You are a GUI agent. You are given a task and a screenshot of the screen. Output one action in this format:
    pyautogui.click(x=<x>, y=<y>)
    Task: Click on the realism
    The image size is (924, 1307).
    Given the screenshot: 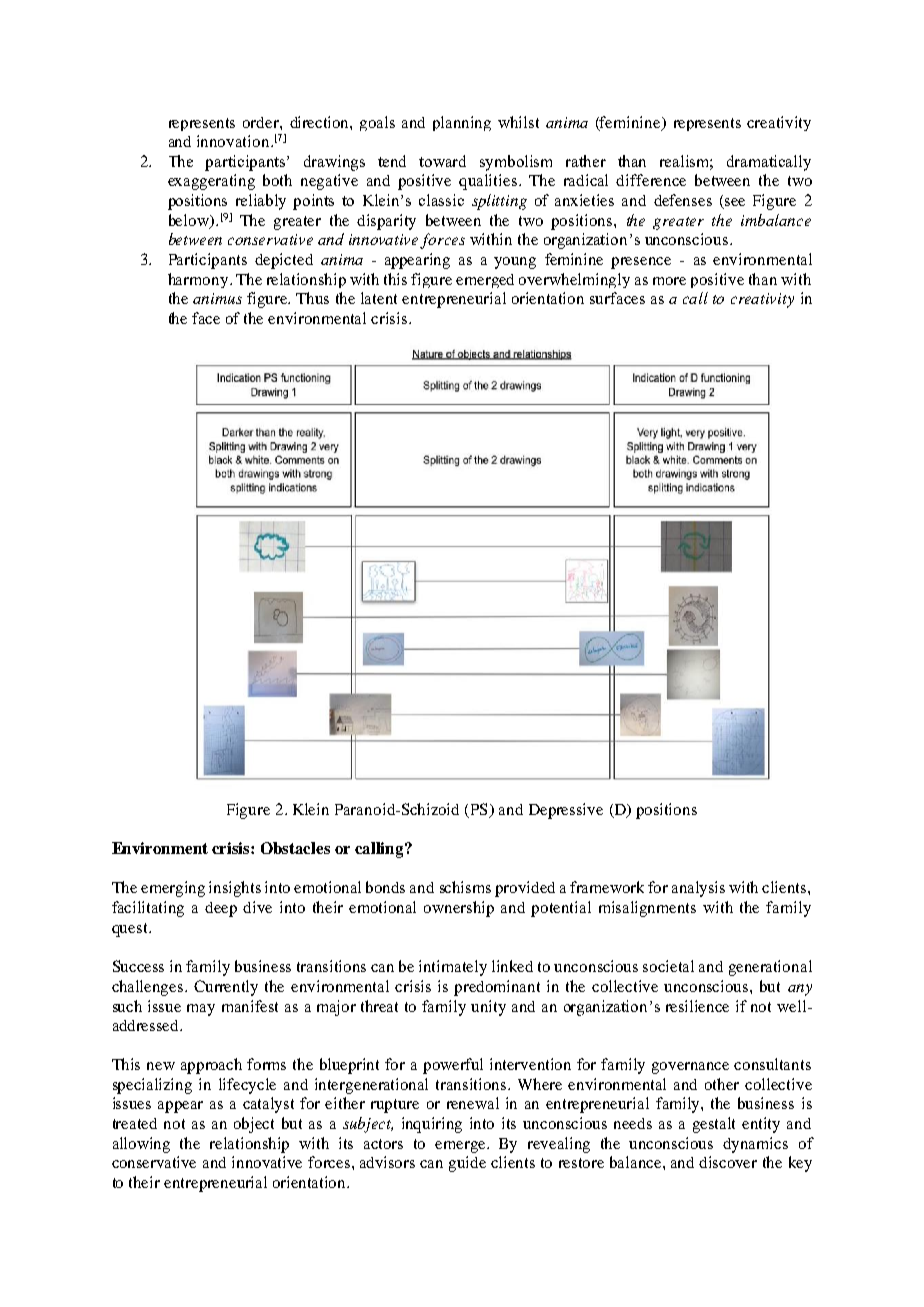 What is the action you would take?
    pyautogui.click(x=686, y=162)
